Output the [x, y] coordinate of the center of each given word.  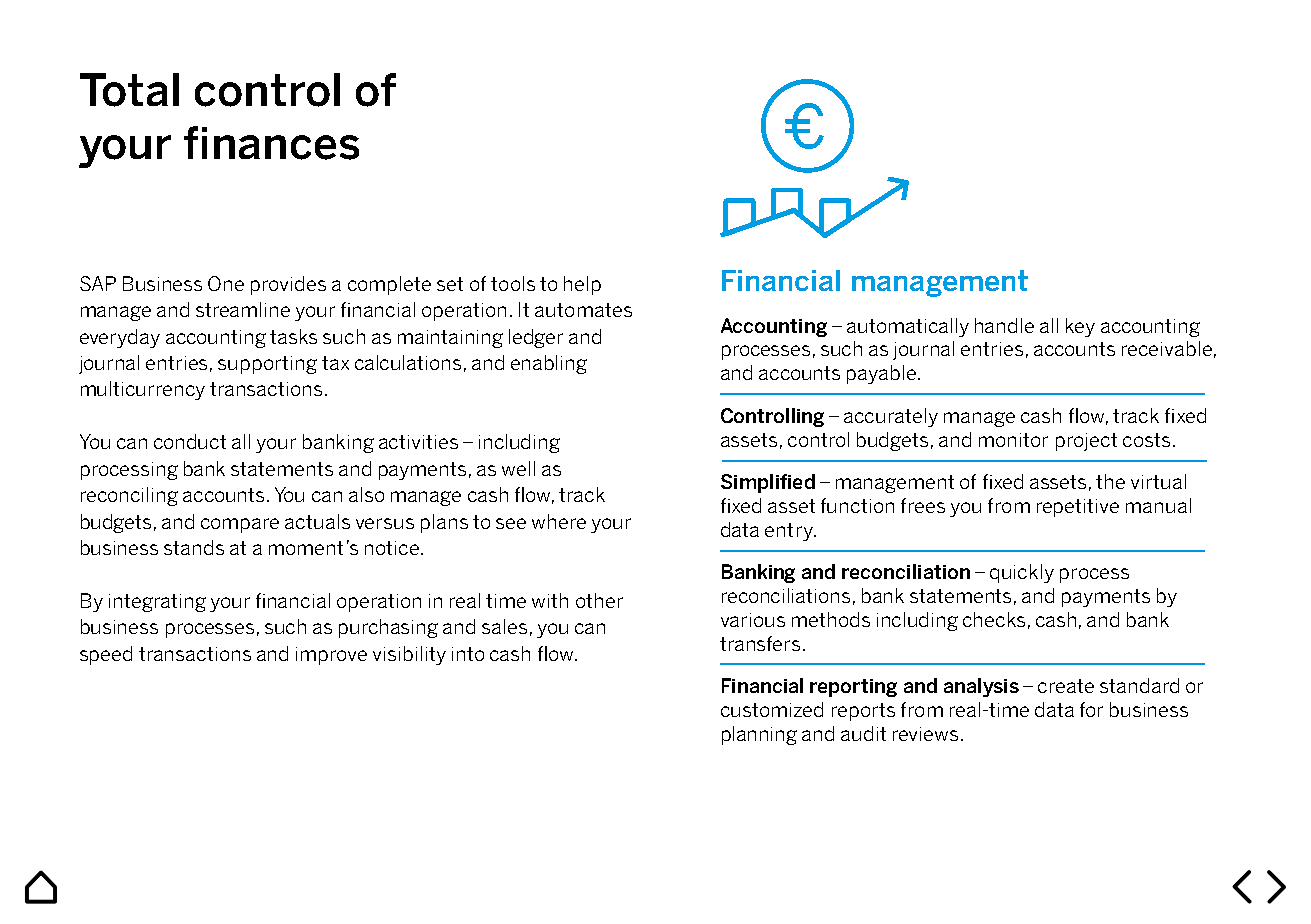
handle [1004, 325]
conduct [190, 441]
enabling [549, 364]
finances [271, 143]
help [582, 285]
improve [331, 656]
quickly [1022, 573]
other [599, 600]
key [1080, 327]
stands [194, 547]
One [226, 283]
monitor [1013, 440]
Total [129, 90]
